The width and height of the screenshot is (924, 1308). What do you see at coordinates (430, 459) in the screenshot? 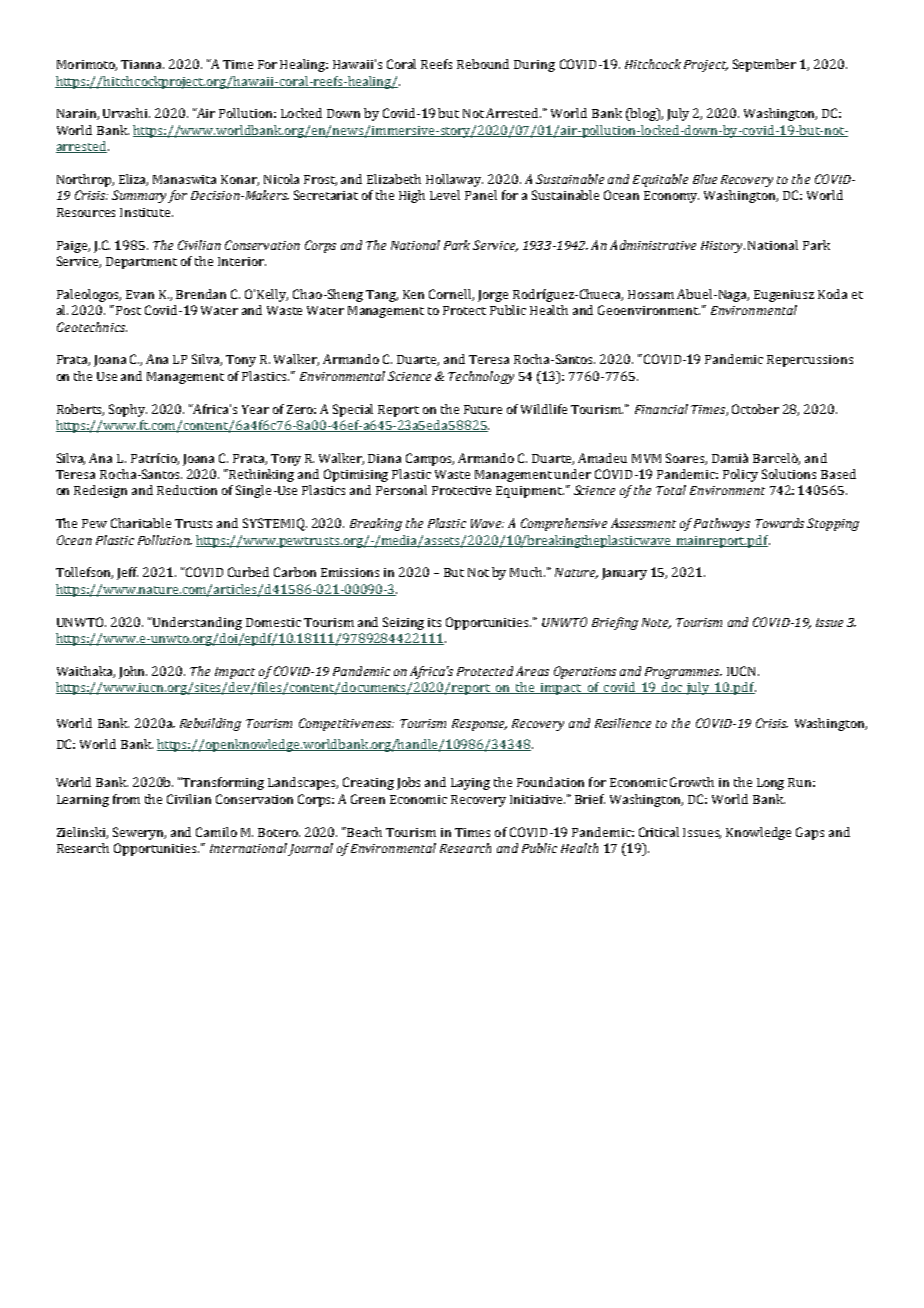
I see `Campos` at bounding box center [430, 459].
